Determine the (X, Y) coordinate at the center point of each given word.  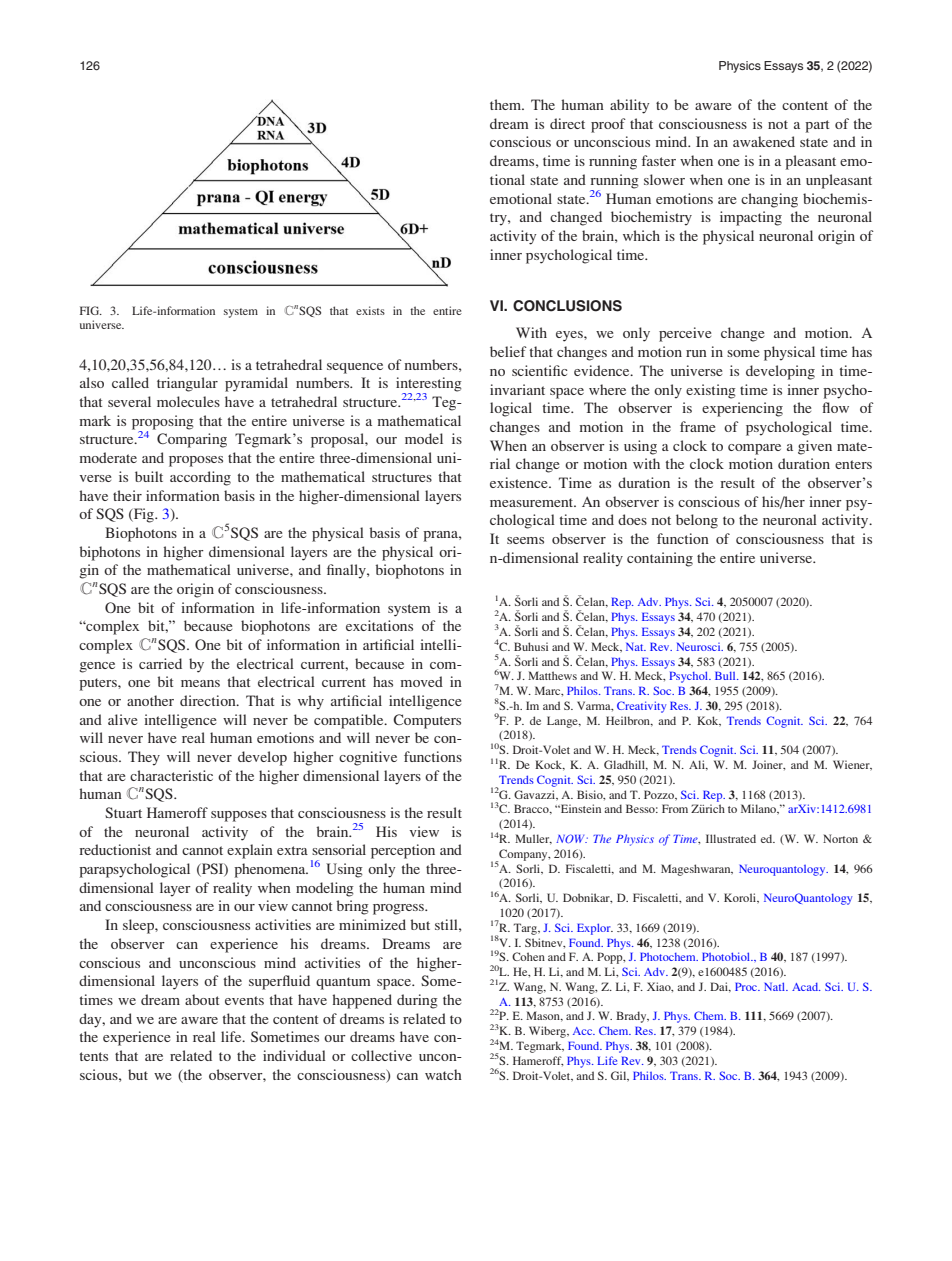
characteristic (171, 775)
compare (754, 449)
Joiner (768, 765)
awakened (764, 141)
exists (370, 310)
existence (520, 482)
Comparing (192, 440)
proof (608, 125)
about (202, 999)
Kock (550, 765)
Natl (776, 986)
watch (443, 1074)
